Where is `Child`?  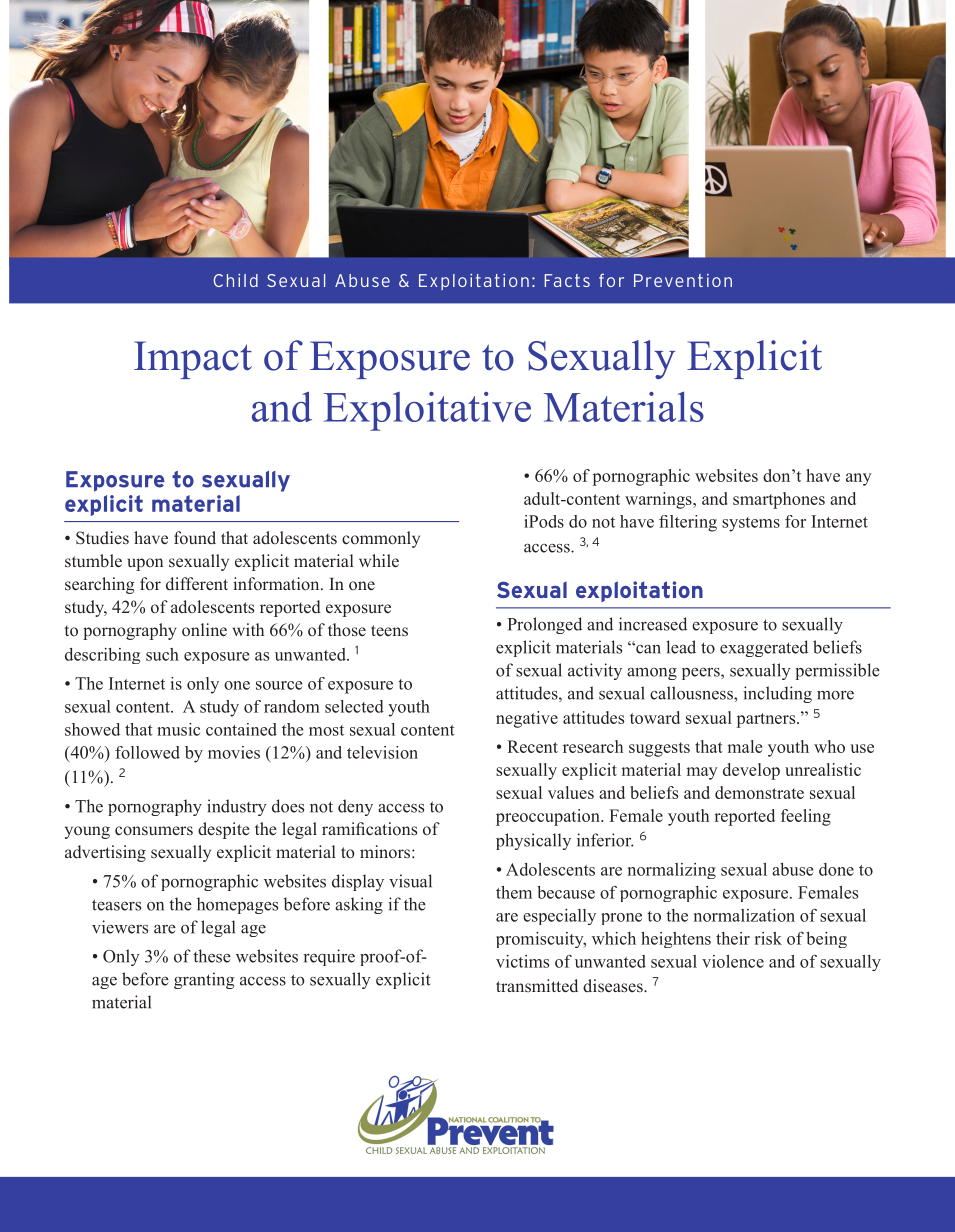
Child is located at coordinates (235, 280).
